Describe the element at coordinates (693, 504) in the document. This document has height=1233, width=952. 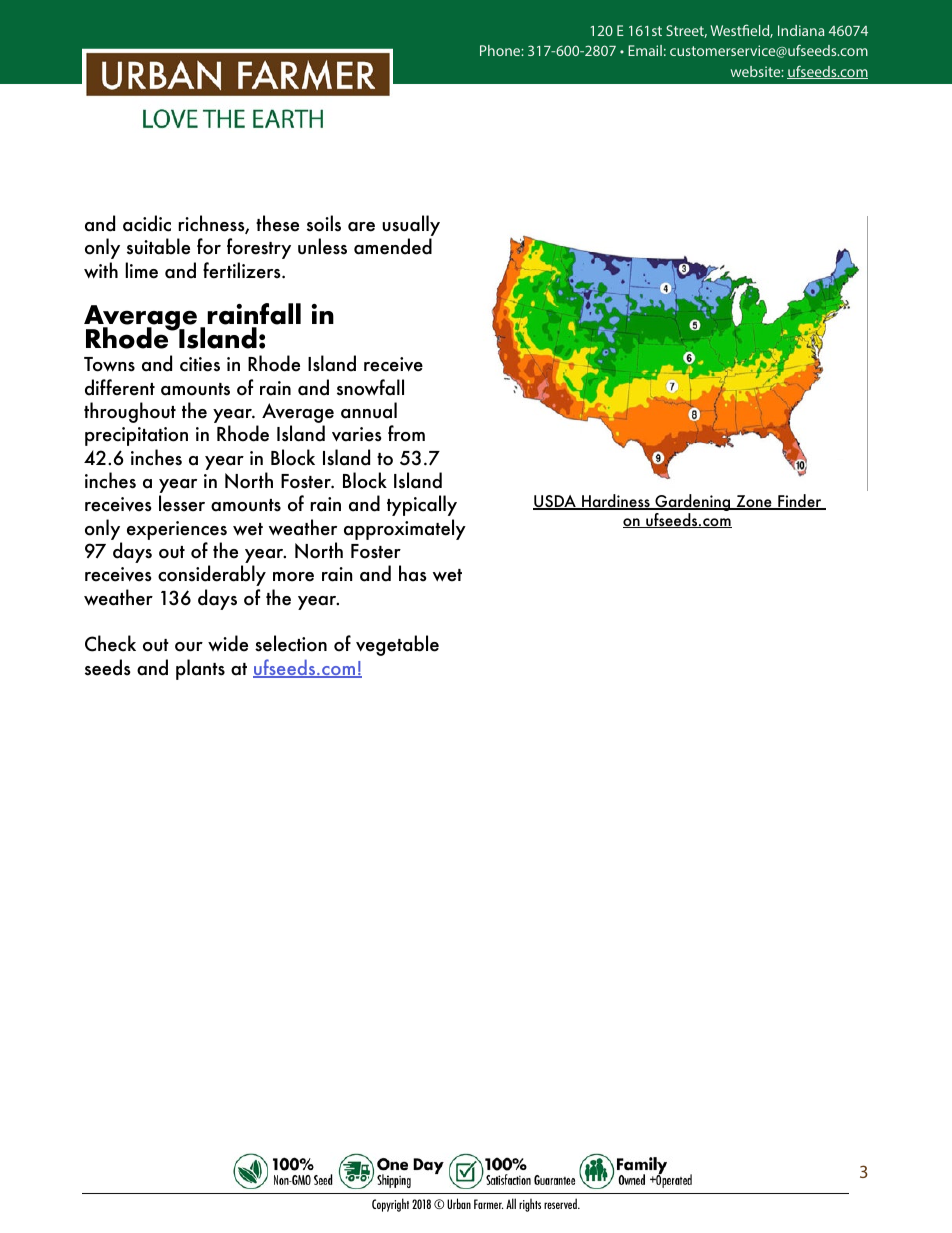
I see `Gardening` at that location.
